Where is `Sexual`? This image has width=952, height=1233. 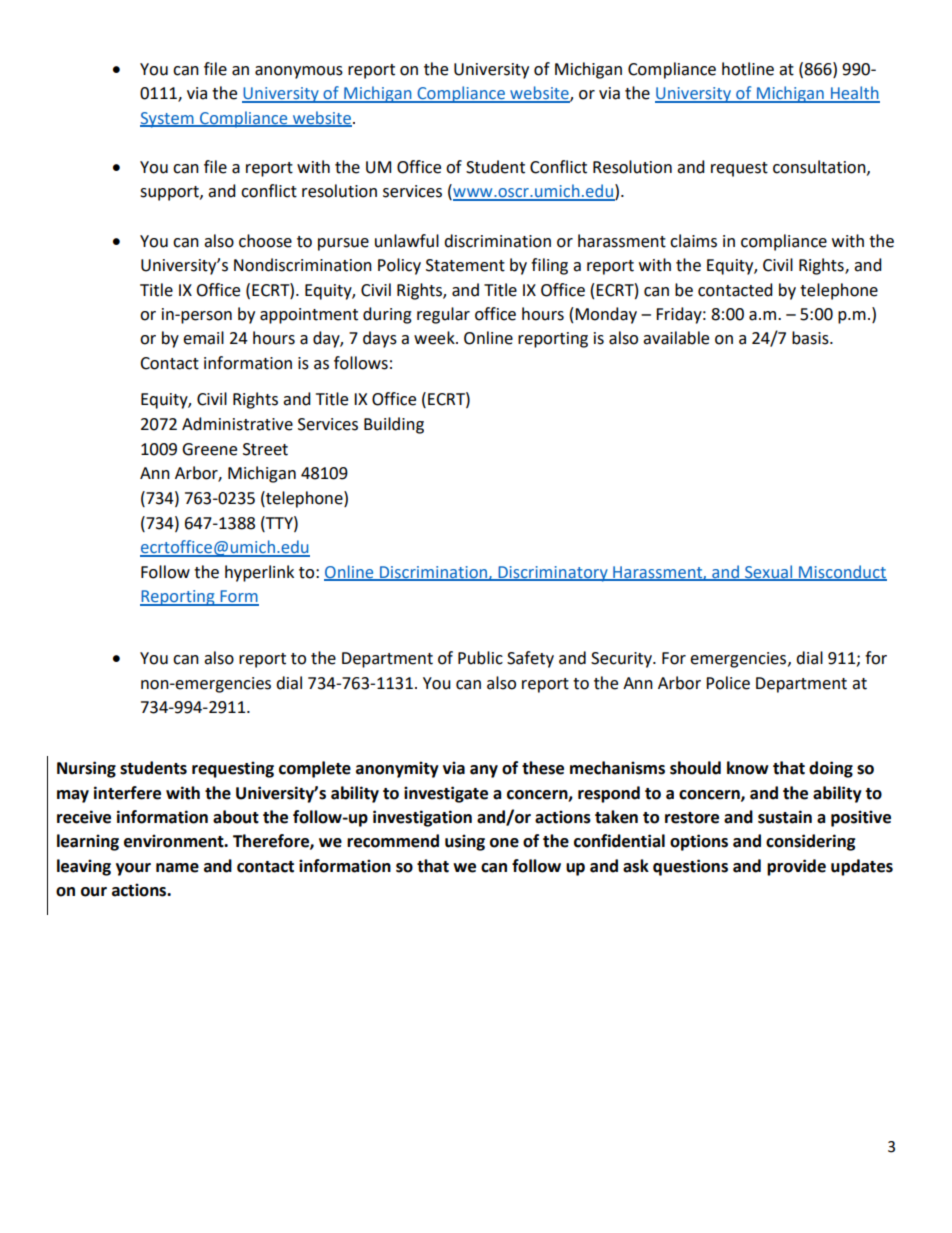
Sexual is located at coordinates (769, 572).
